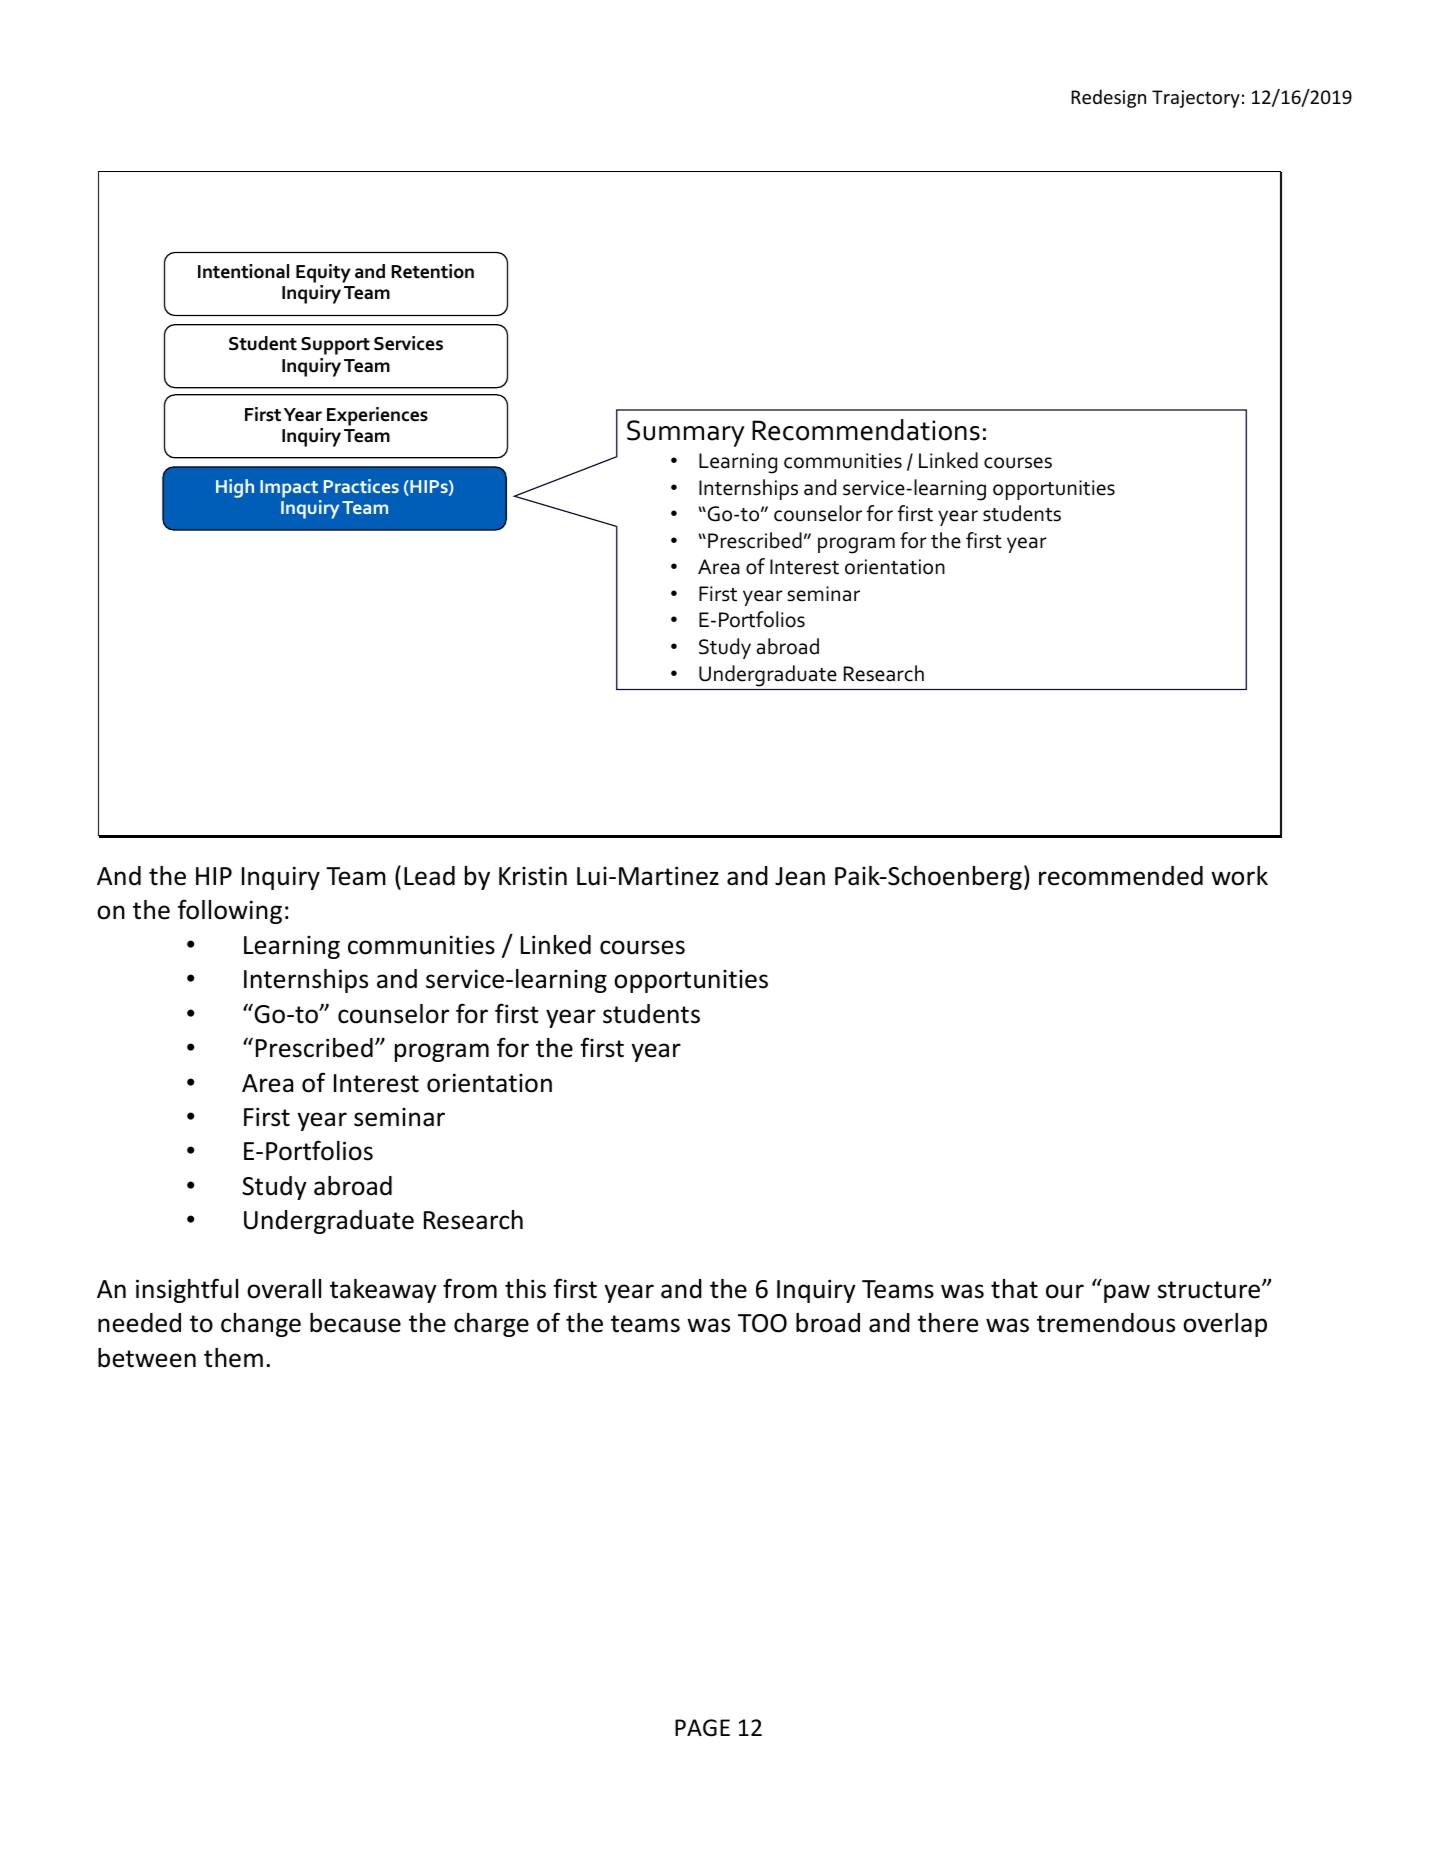 This image has width=1437, height=1860. What do you see at coordinates (432, 271) in the image?
I see `Retention` at bounding box center [432, 271].
